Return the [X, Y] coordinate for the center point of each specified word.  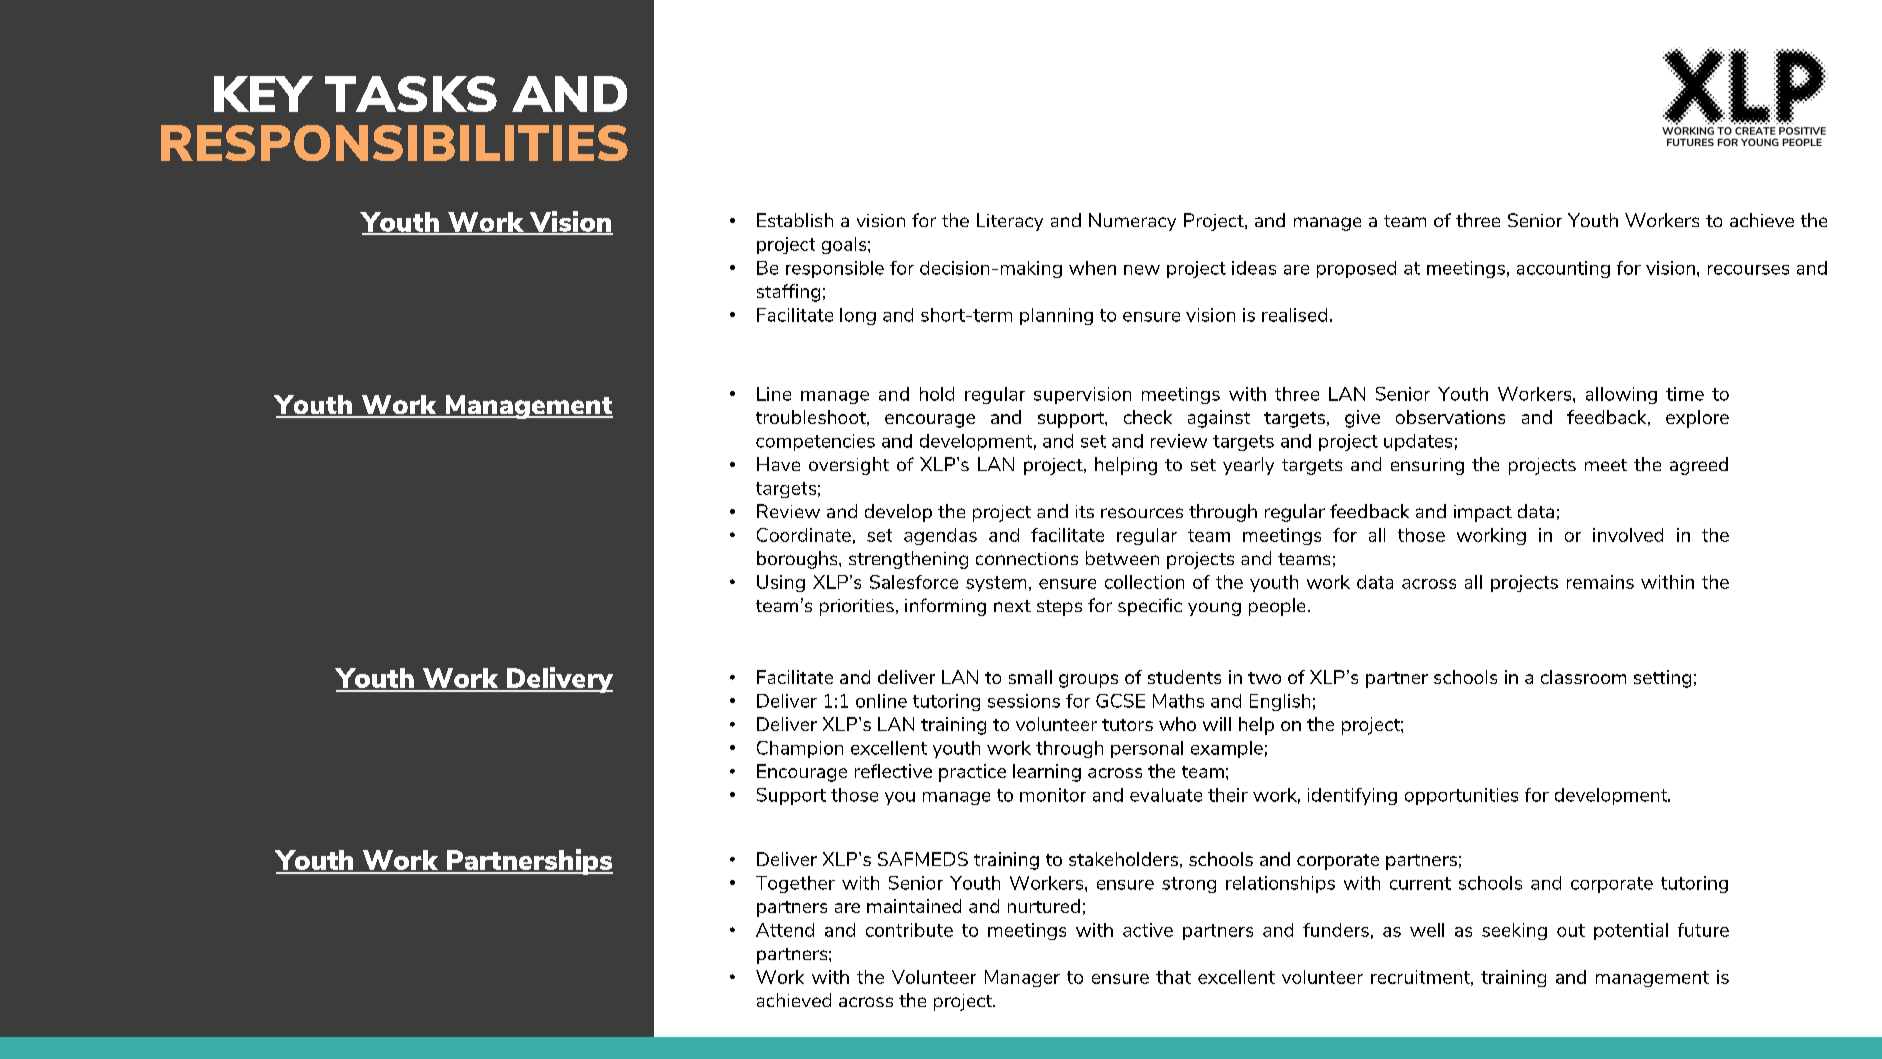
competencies [815, 442]
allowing [1621, 395]
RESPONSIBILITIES [394, 143]
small [1030, 677]
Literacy [1010, 222]
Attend [785, 930]
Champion [800, 749]
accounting [1563, 269]
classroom [1583, 677]
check [1148, 417]
